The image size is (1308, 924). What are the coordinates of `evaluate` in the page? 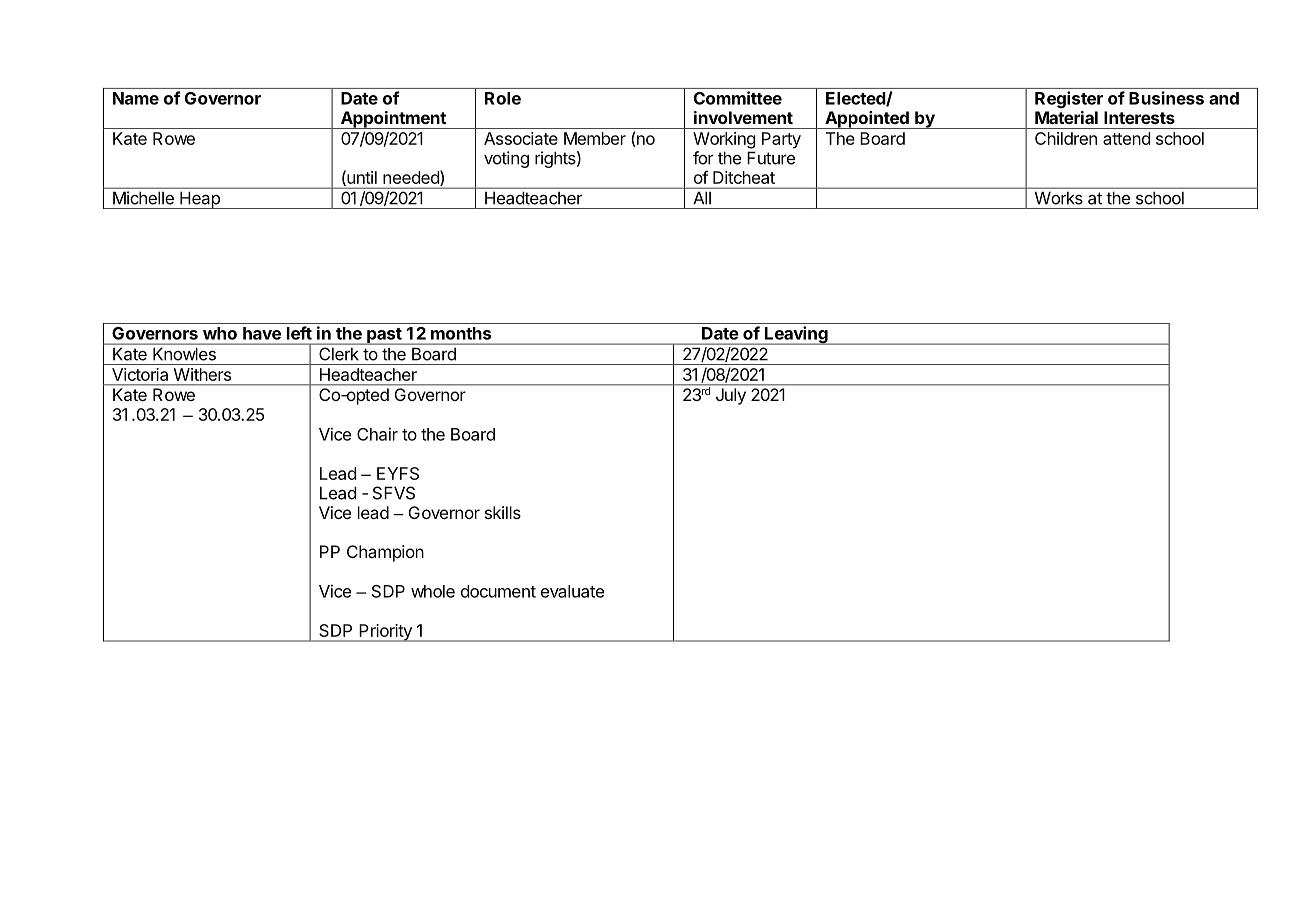 It's located at (572, 591).
